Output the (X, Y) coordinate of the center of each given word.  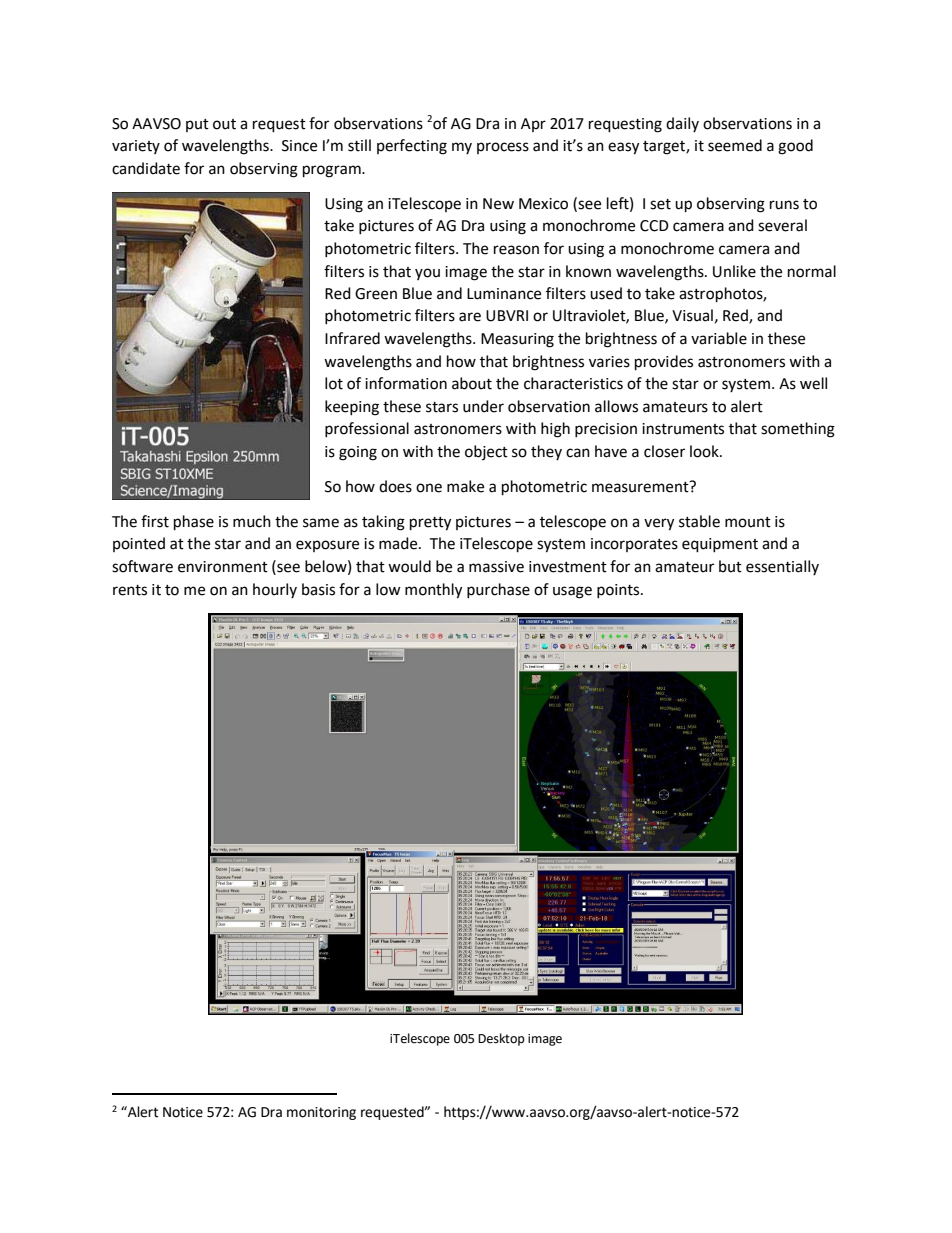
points (618, 591)
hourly (275, 590)
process (503, 148)
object (486, 452)
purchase (498, 590)
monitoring (321, 1113)
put (197, 125)
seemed (735, 145)
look (705, 451)
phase (194, 523)
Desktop (501, 1039)
